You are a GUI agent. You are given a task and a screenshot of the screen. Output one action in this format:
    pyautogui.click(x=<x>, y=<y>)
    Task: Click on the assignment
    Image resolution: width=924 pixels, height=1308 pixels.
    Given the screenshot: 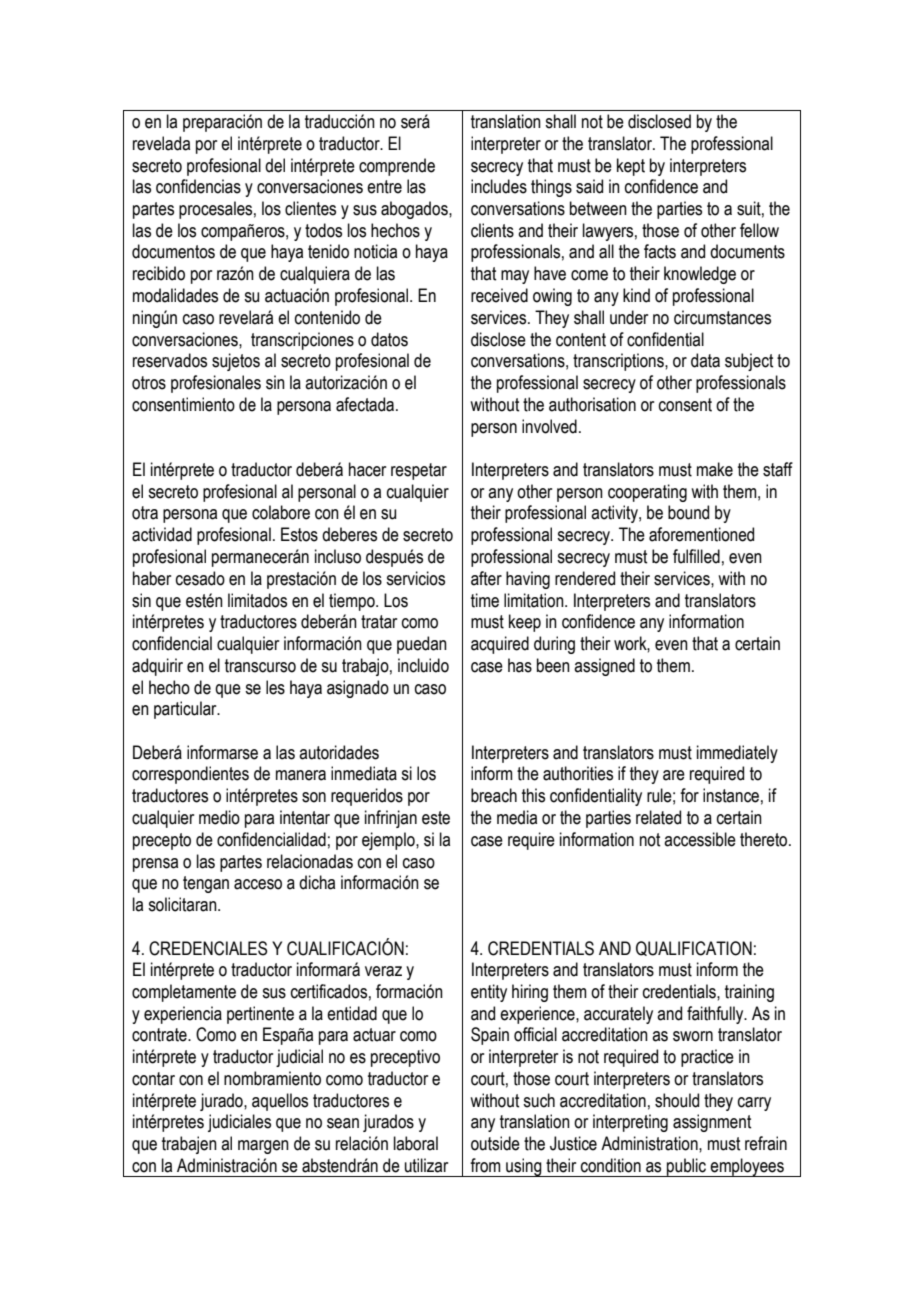 What is the action you would take?
    pyautogui.click(x=712, y=1123)
